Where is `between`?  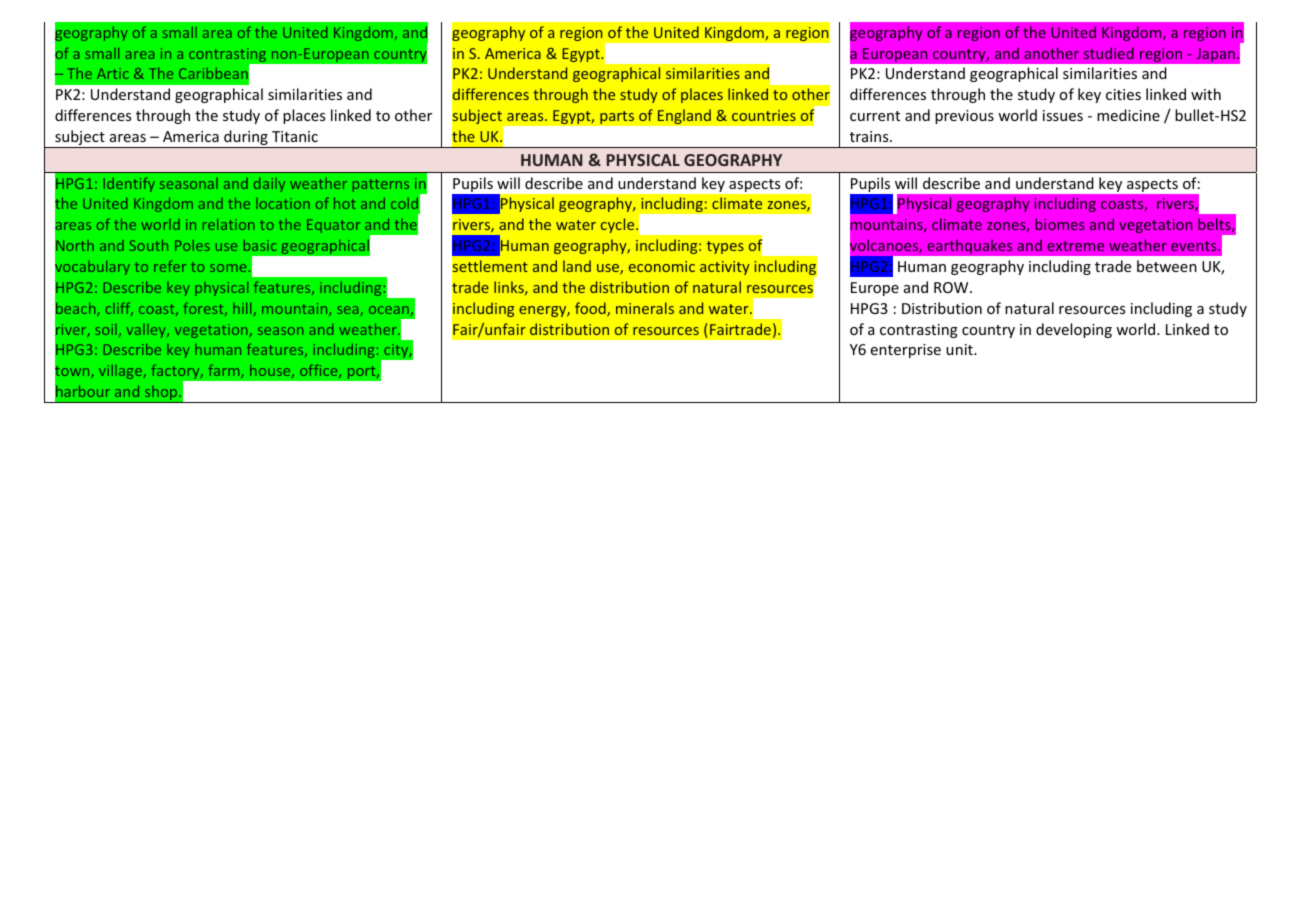
between is located at coordinates (1167, 266).
